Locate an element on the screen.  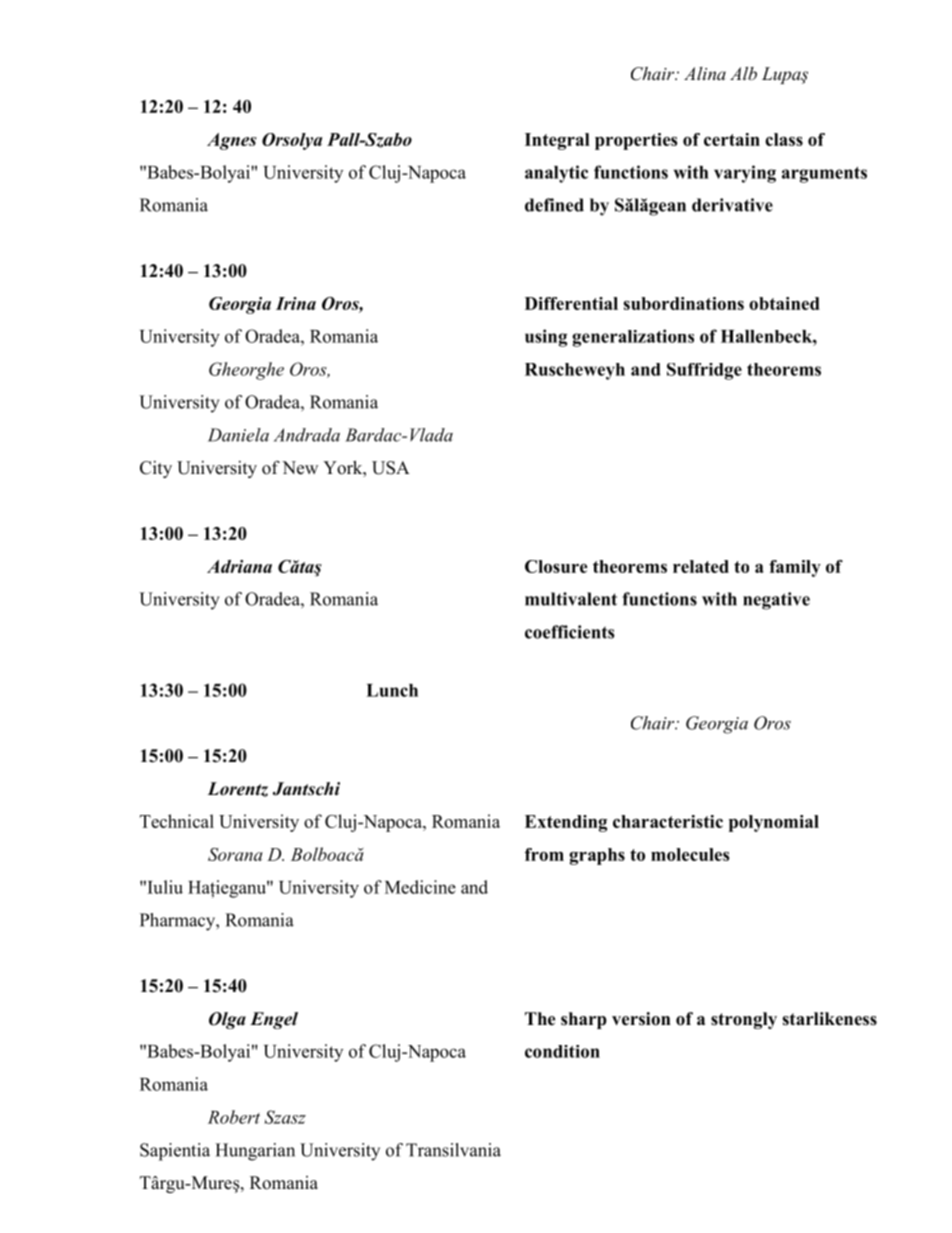
Adriana is located at coordinates (239, 566).
